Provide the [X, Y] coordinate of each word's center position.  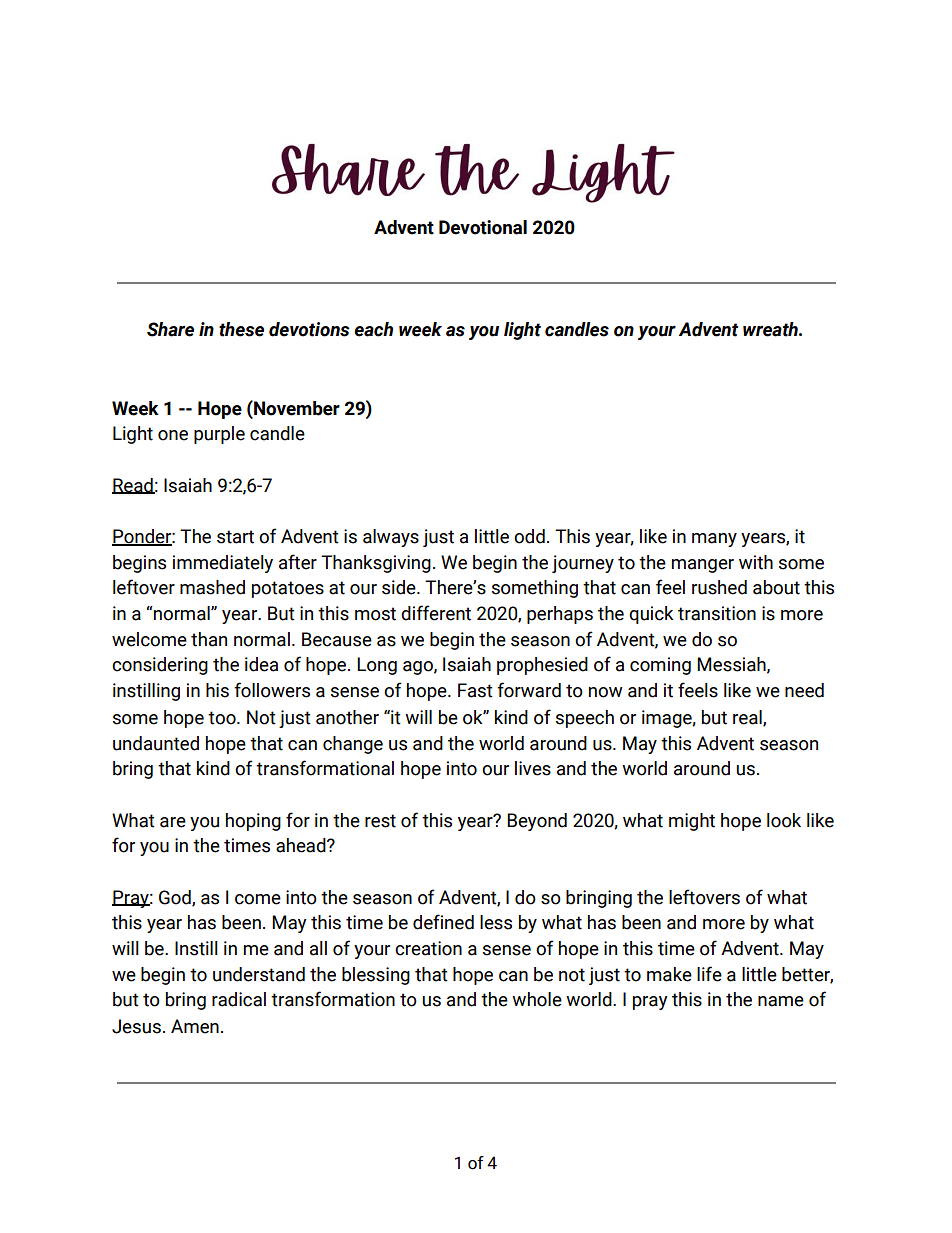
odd [529, 536]
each [373, 329]
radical [239, 999]
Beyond [537, 822]
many [714, 540]
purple [219, 435]
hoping [253, 822]
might [692, 822]
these [241, 329]
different [436, 613]
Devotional [483, 227]
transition [717, 613]
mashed [212, 587]
